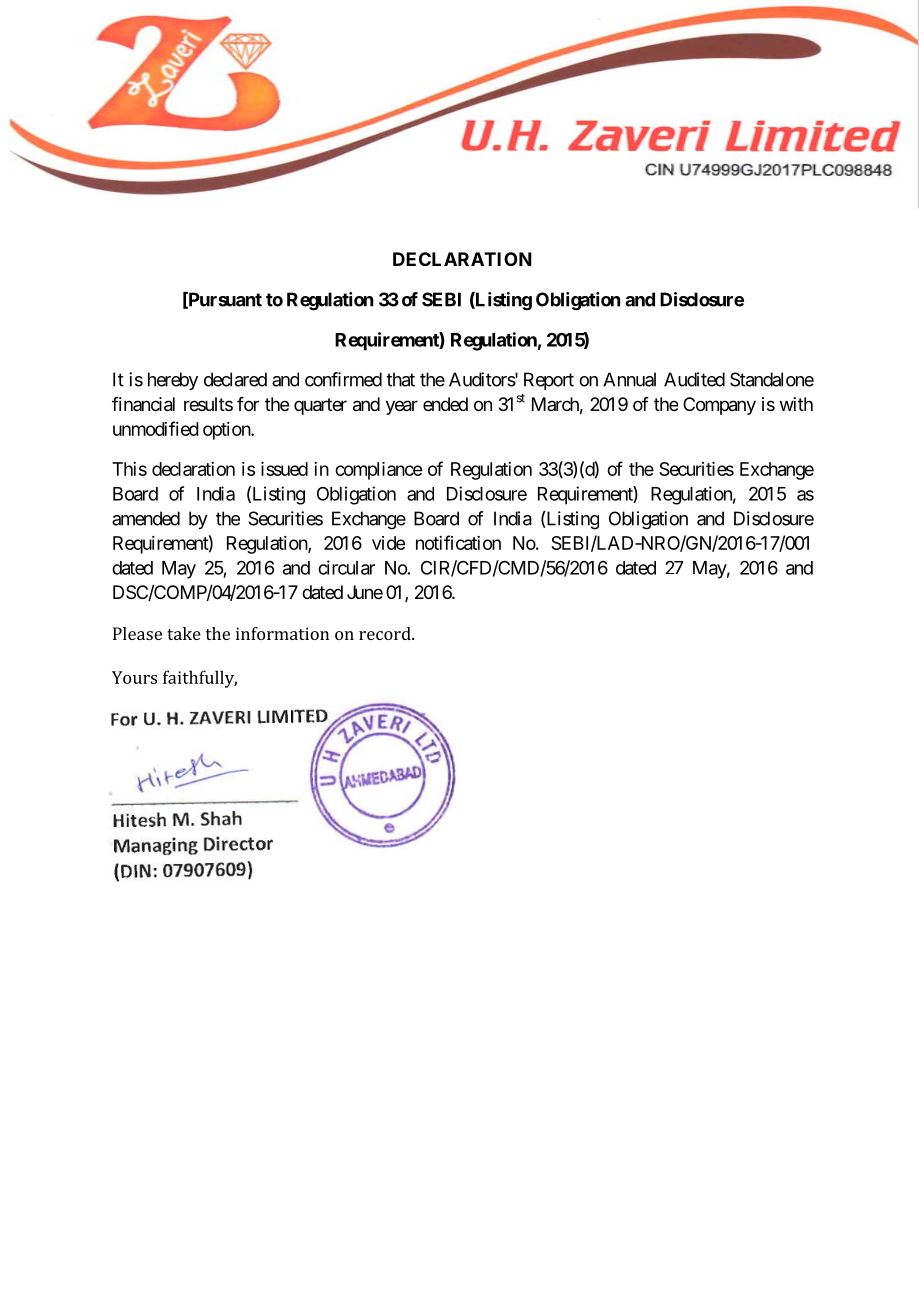 Image resolution: width=924 pixels, height=1308 pixels. I want to click on notification, so click(458, 542).
